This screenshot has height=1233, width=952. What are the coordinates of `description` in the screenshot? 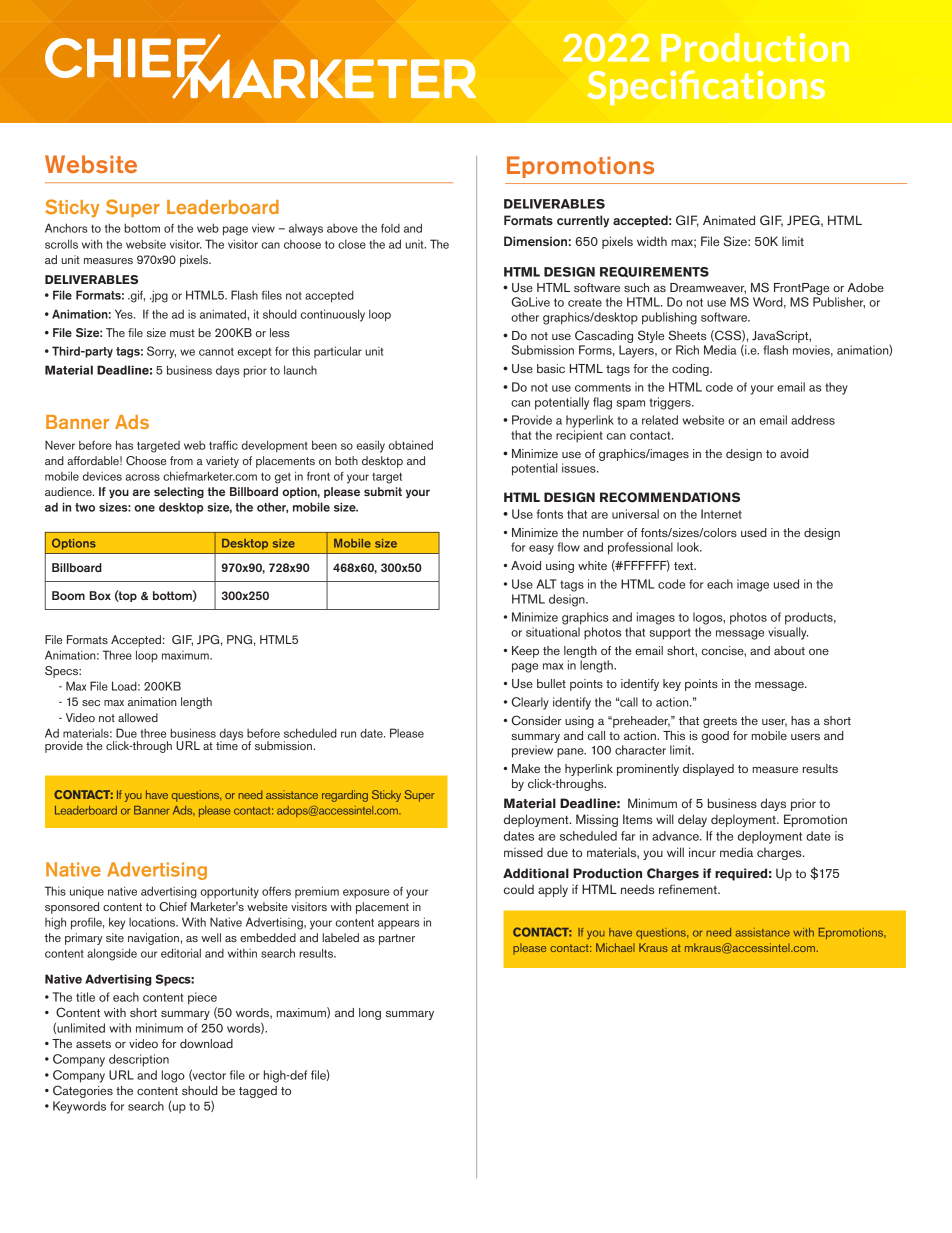 It's located at (139, 1060).
